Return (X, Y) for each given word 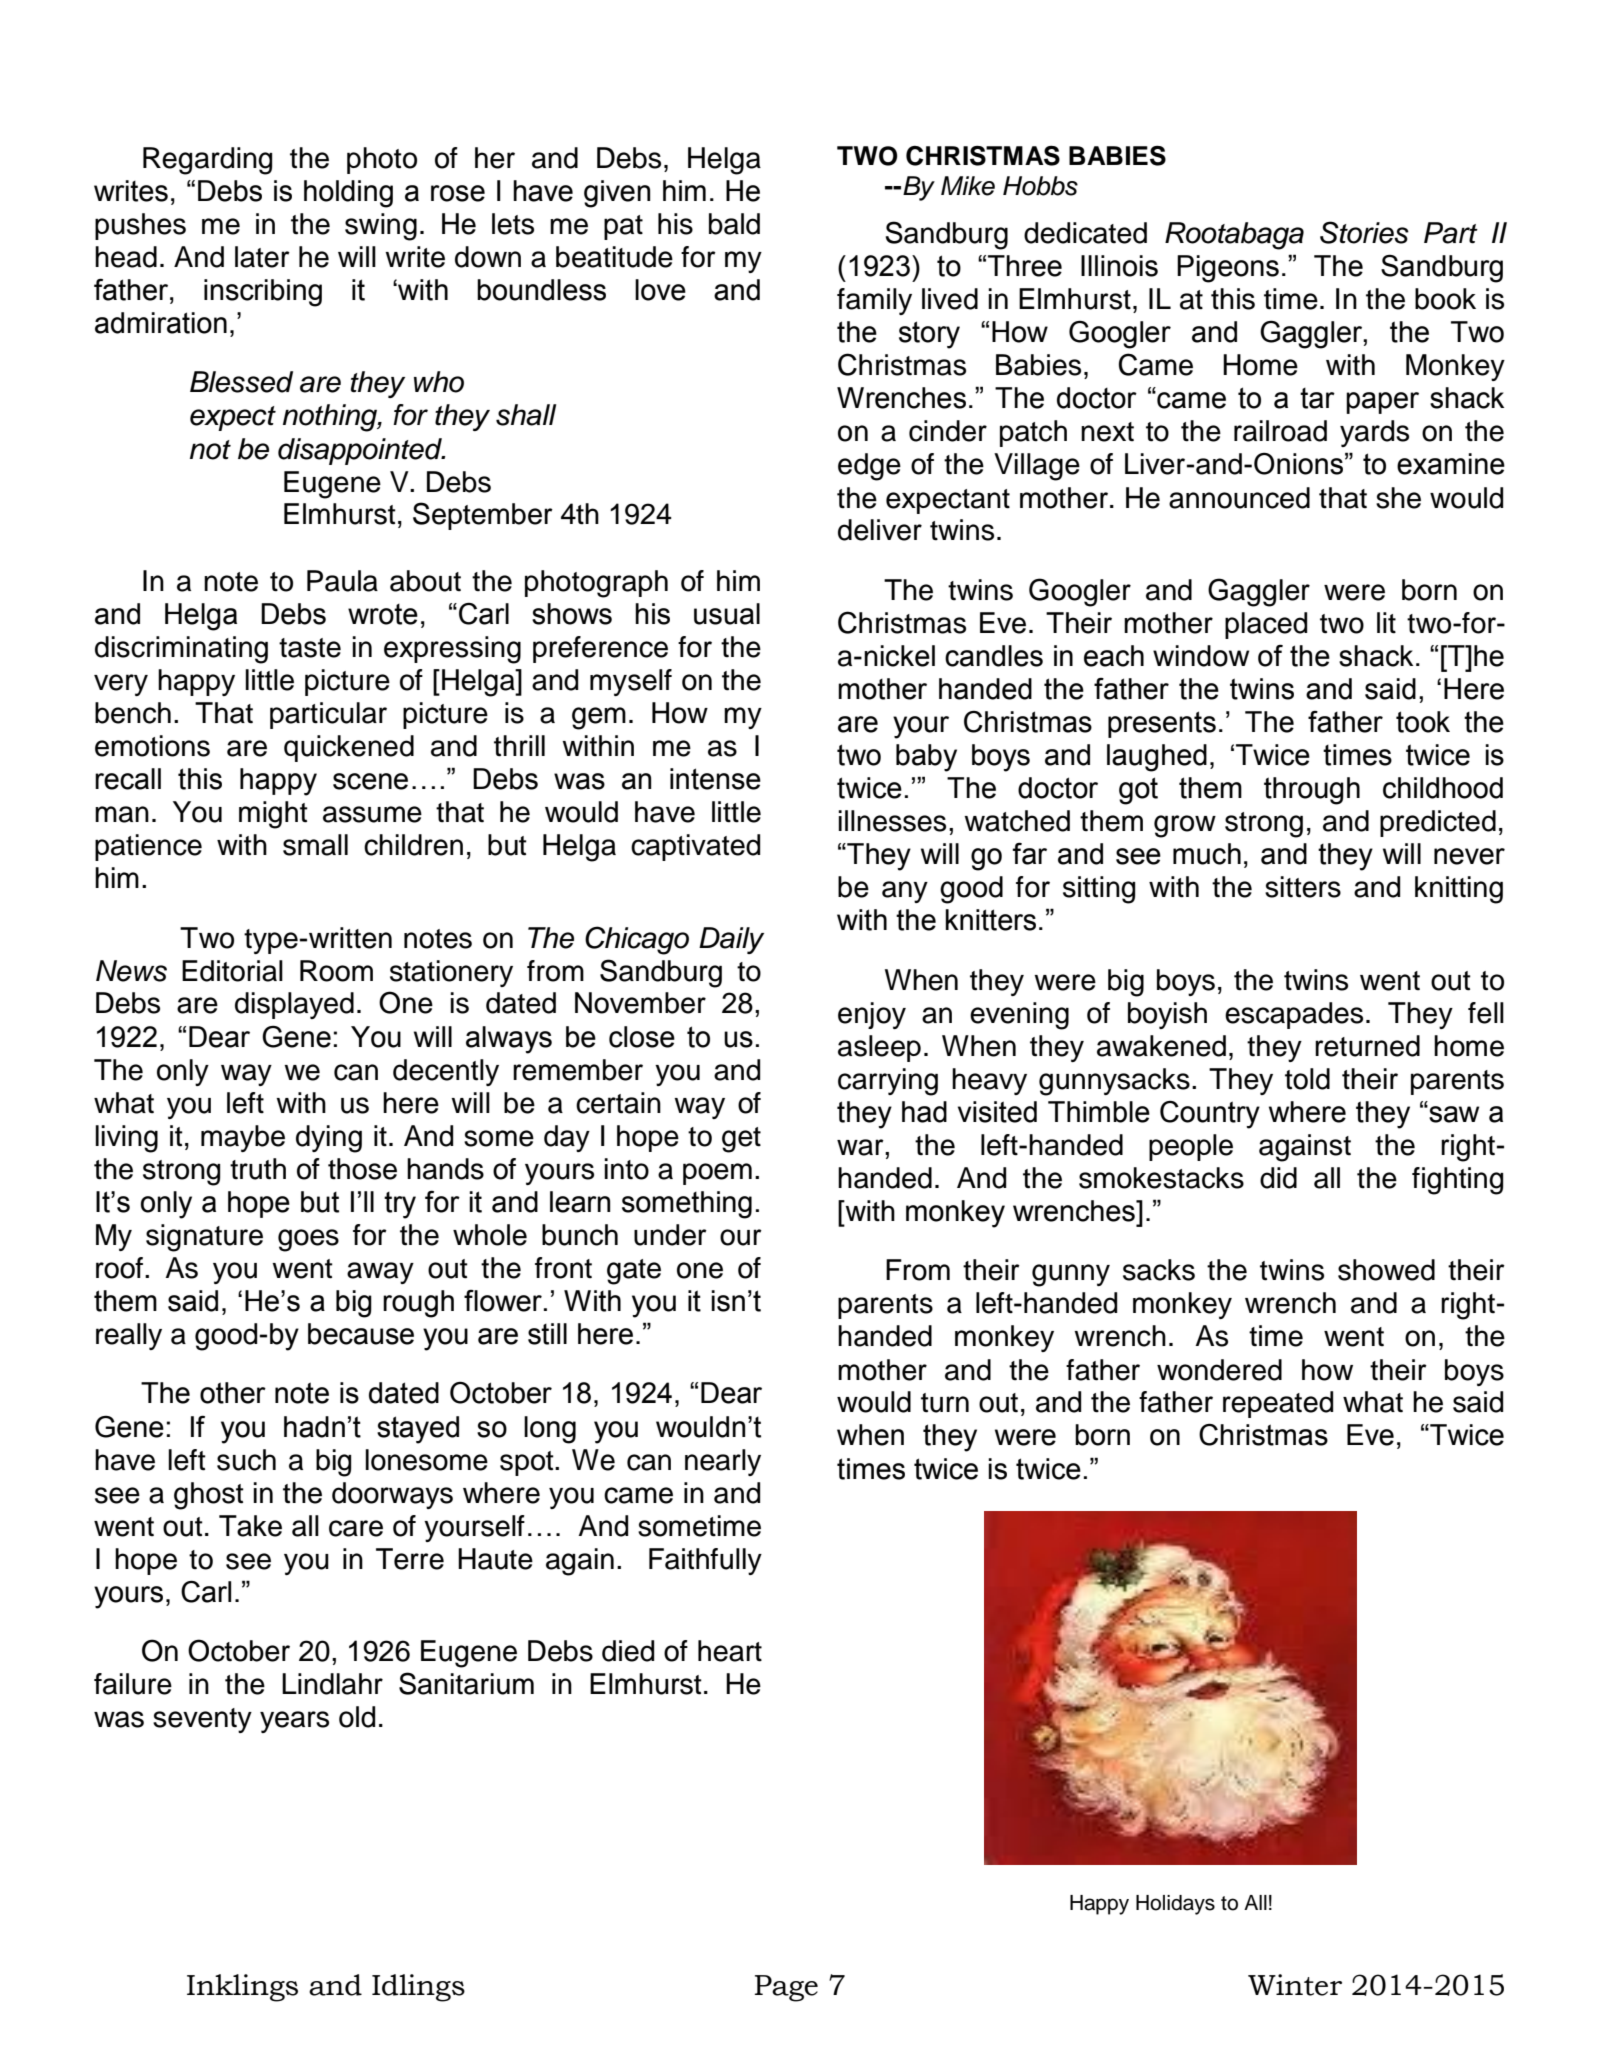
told (1307, 1079)
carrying (888, 1082)
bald (734, 224)
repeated (1278, 1404)
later (262, 257)
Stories (1364, 232)
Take (250, 1526)
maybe (243, 1138)
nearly (723, 1462)
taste (310, 648)
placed (1266, 625)
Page (786, 1988)
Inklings (242, 1988)
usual (727, 614)
